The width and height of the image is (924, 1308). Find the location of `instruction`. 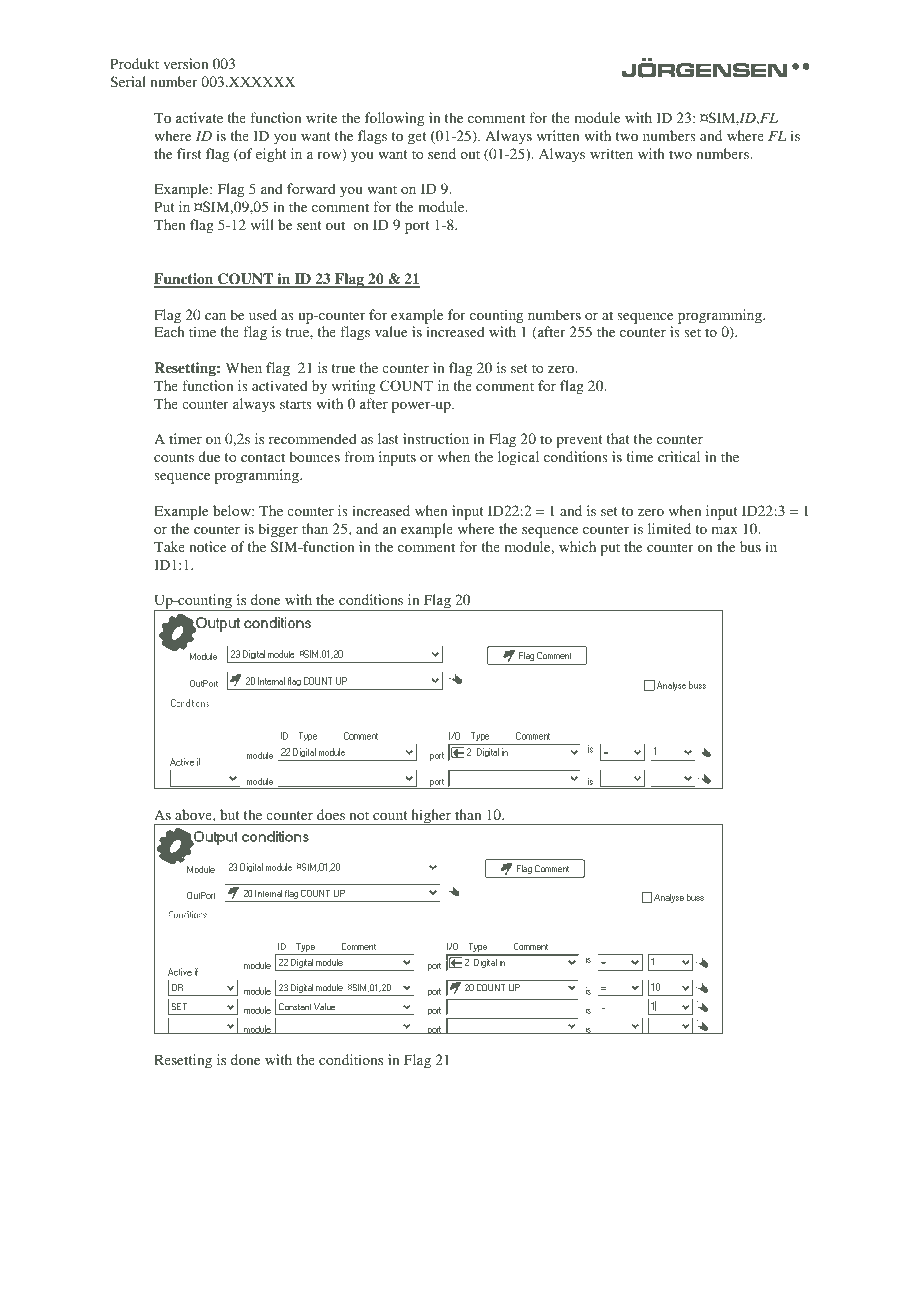

instruction is located at coordinates (436, 438).
